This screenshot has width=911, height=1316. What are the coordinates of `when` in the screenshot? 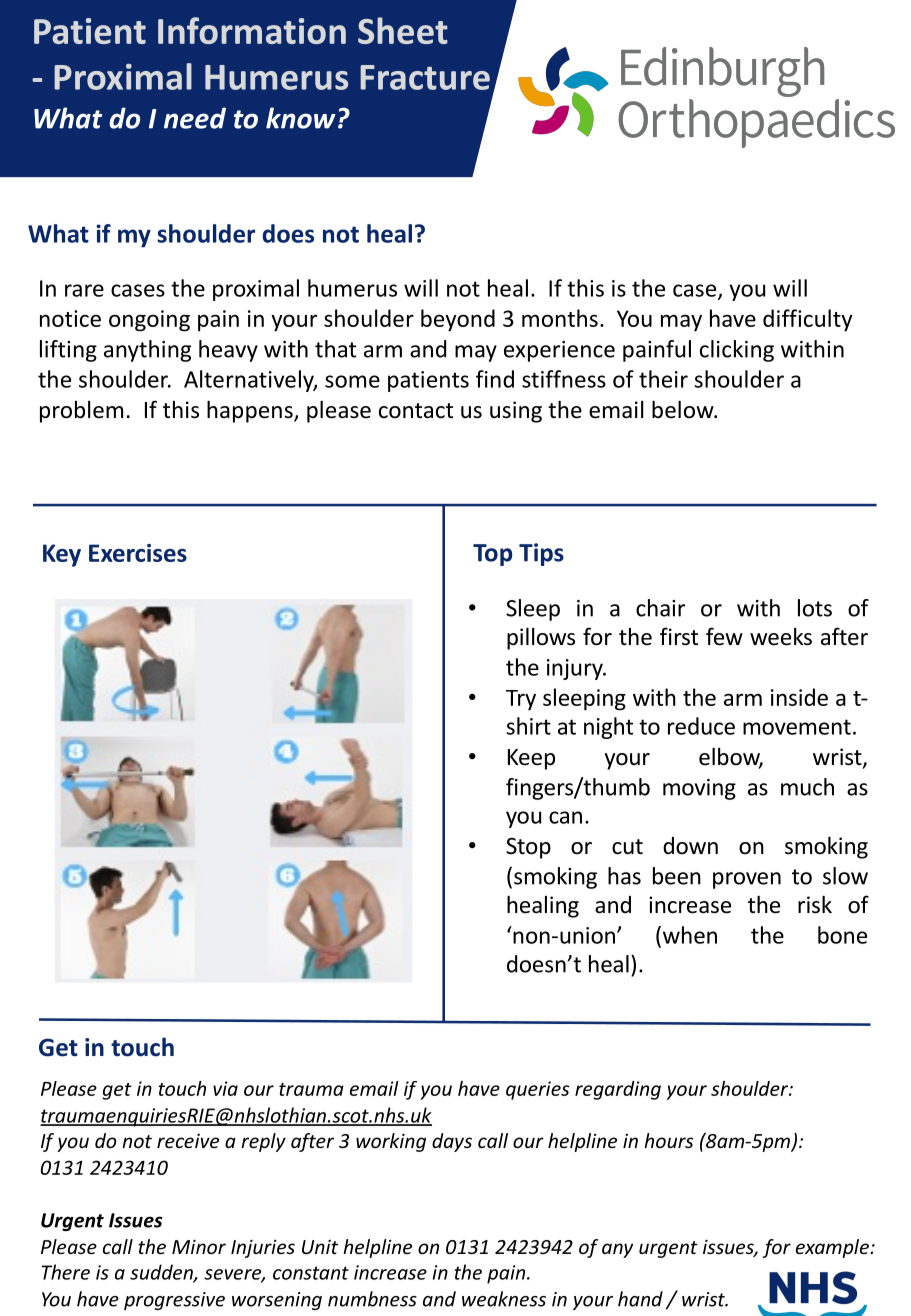 It's located at (690, 935).
